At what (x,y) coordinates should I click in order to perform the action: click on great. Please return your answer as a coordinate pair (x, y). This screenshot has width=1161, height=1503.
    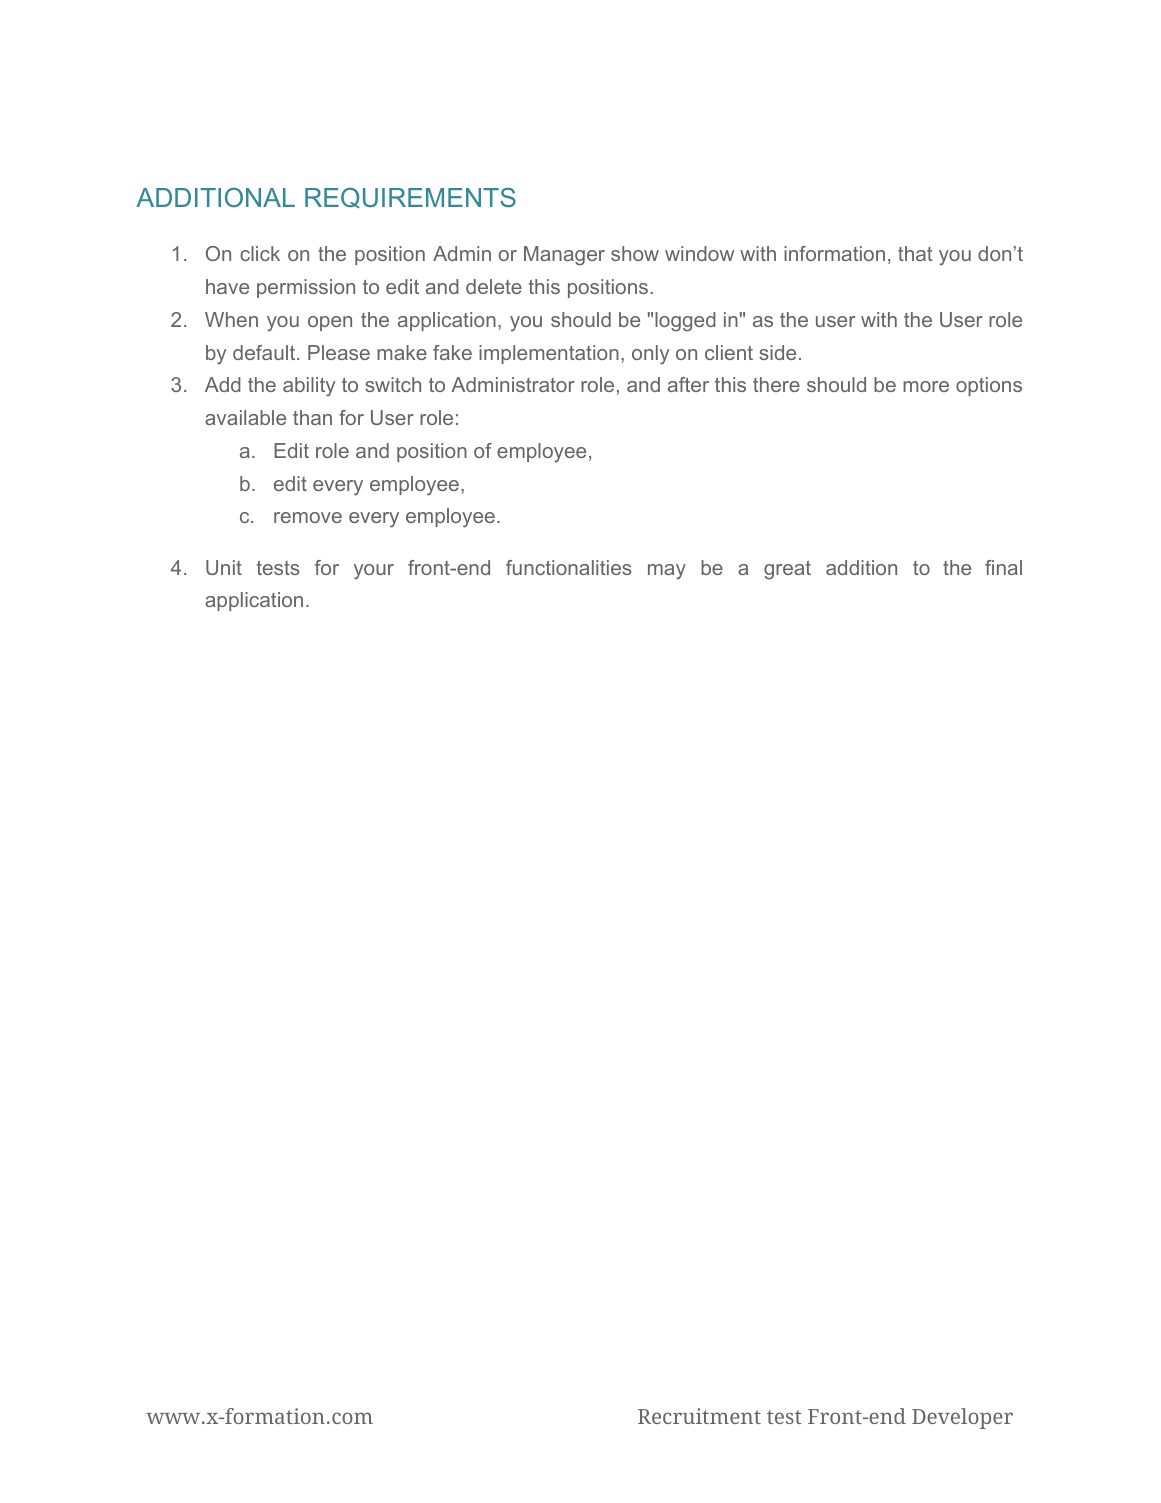
    Looking at the image, I should click on (787, 570).
